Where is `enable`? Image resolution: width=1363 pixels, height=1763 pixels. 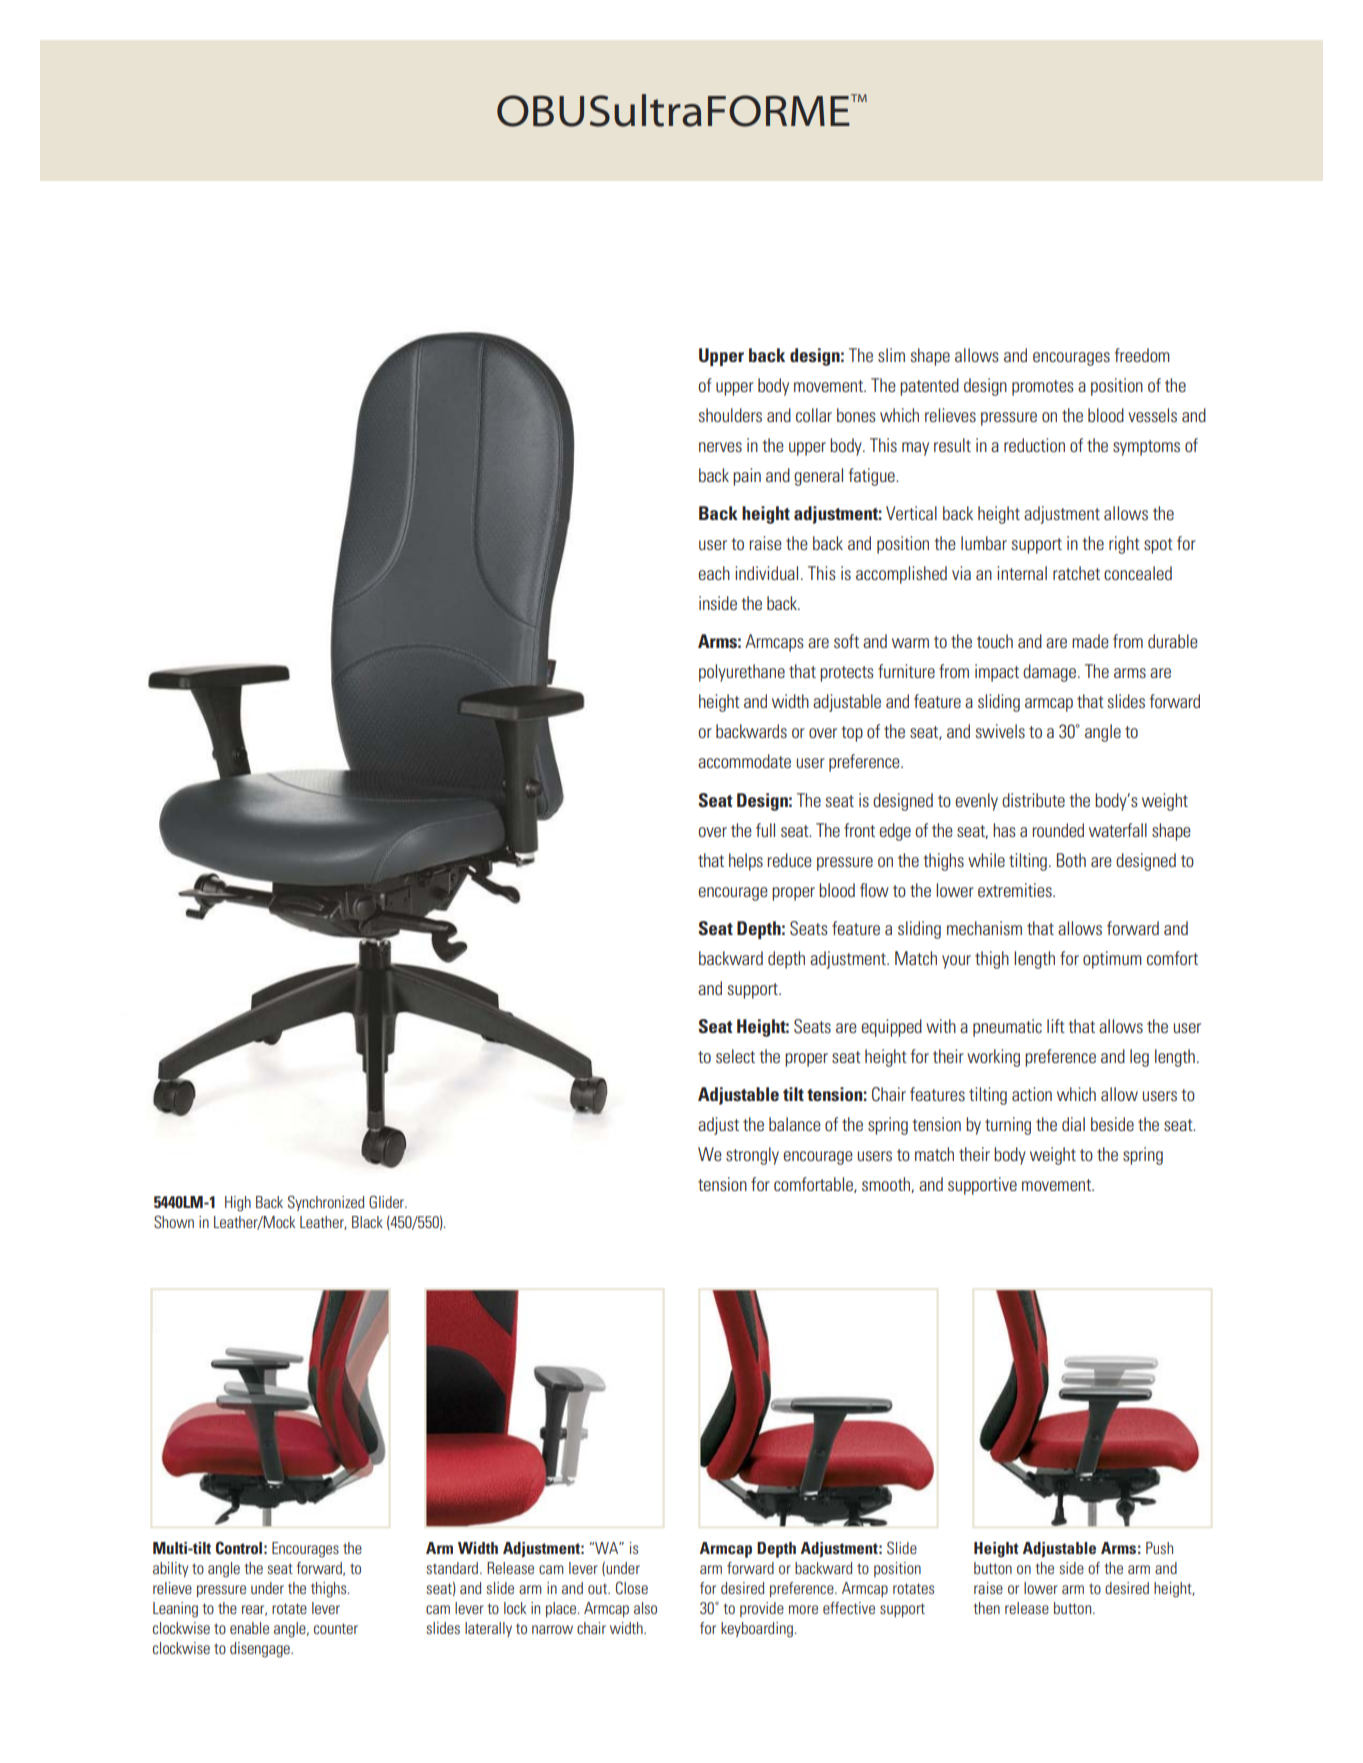
enable is located at coordinates (249, 1628).
